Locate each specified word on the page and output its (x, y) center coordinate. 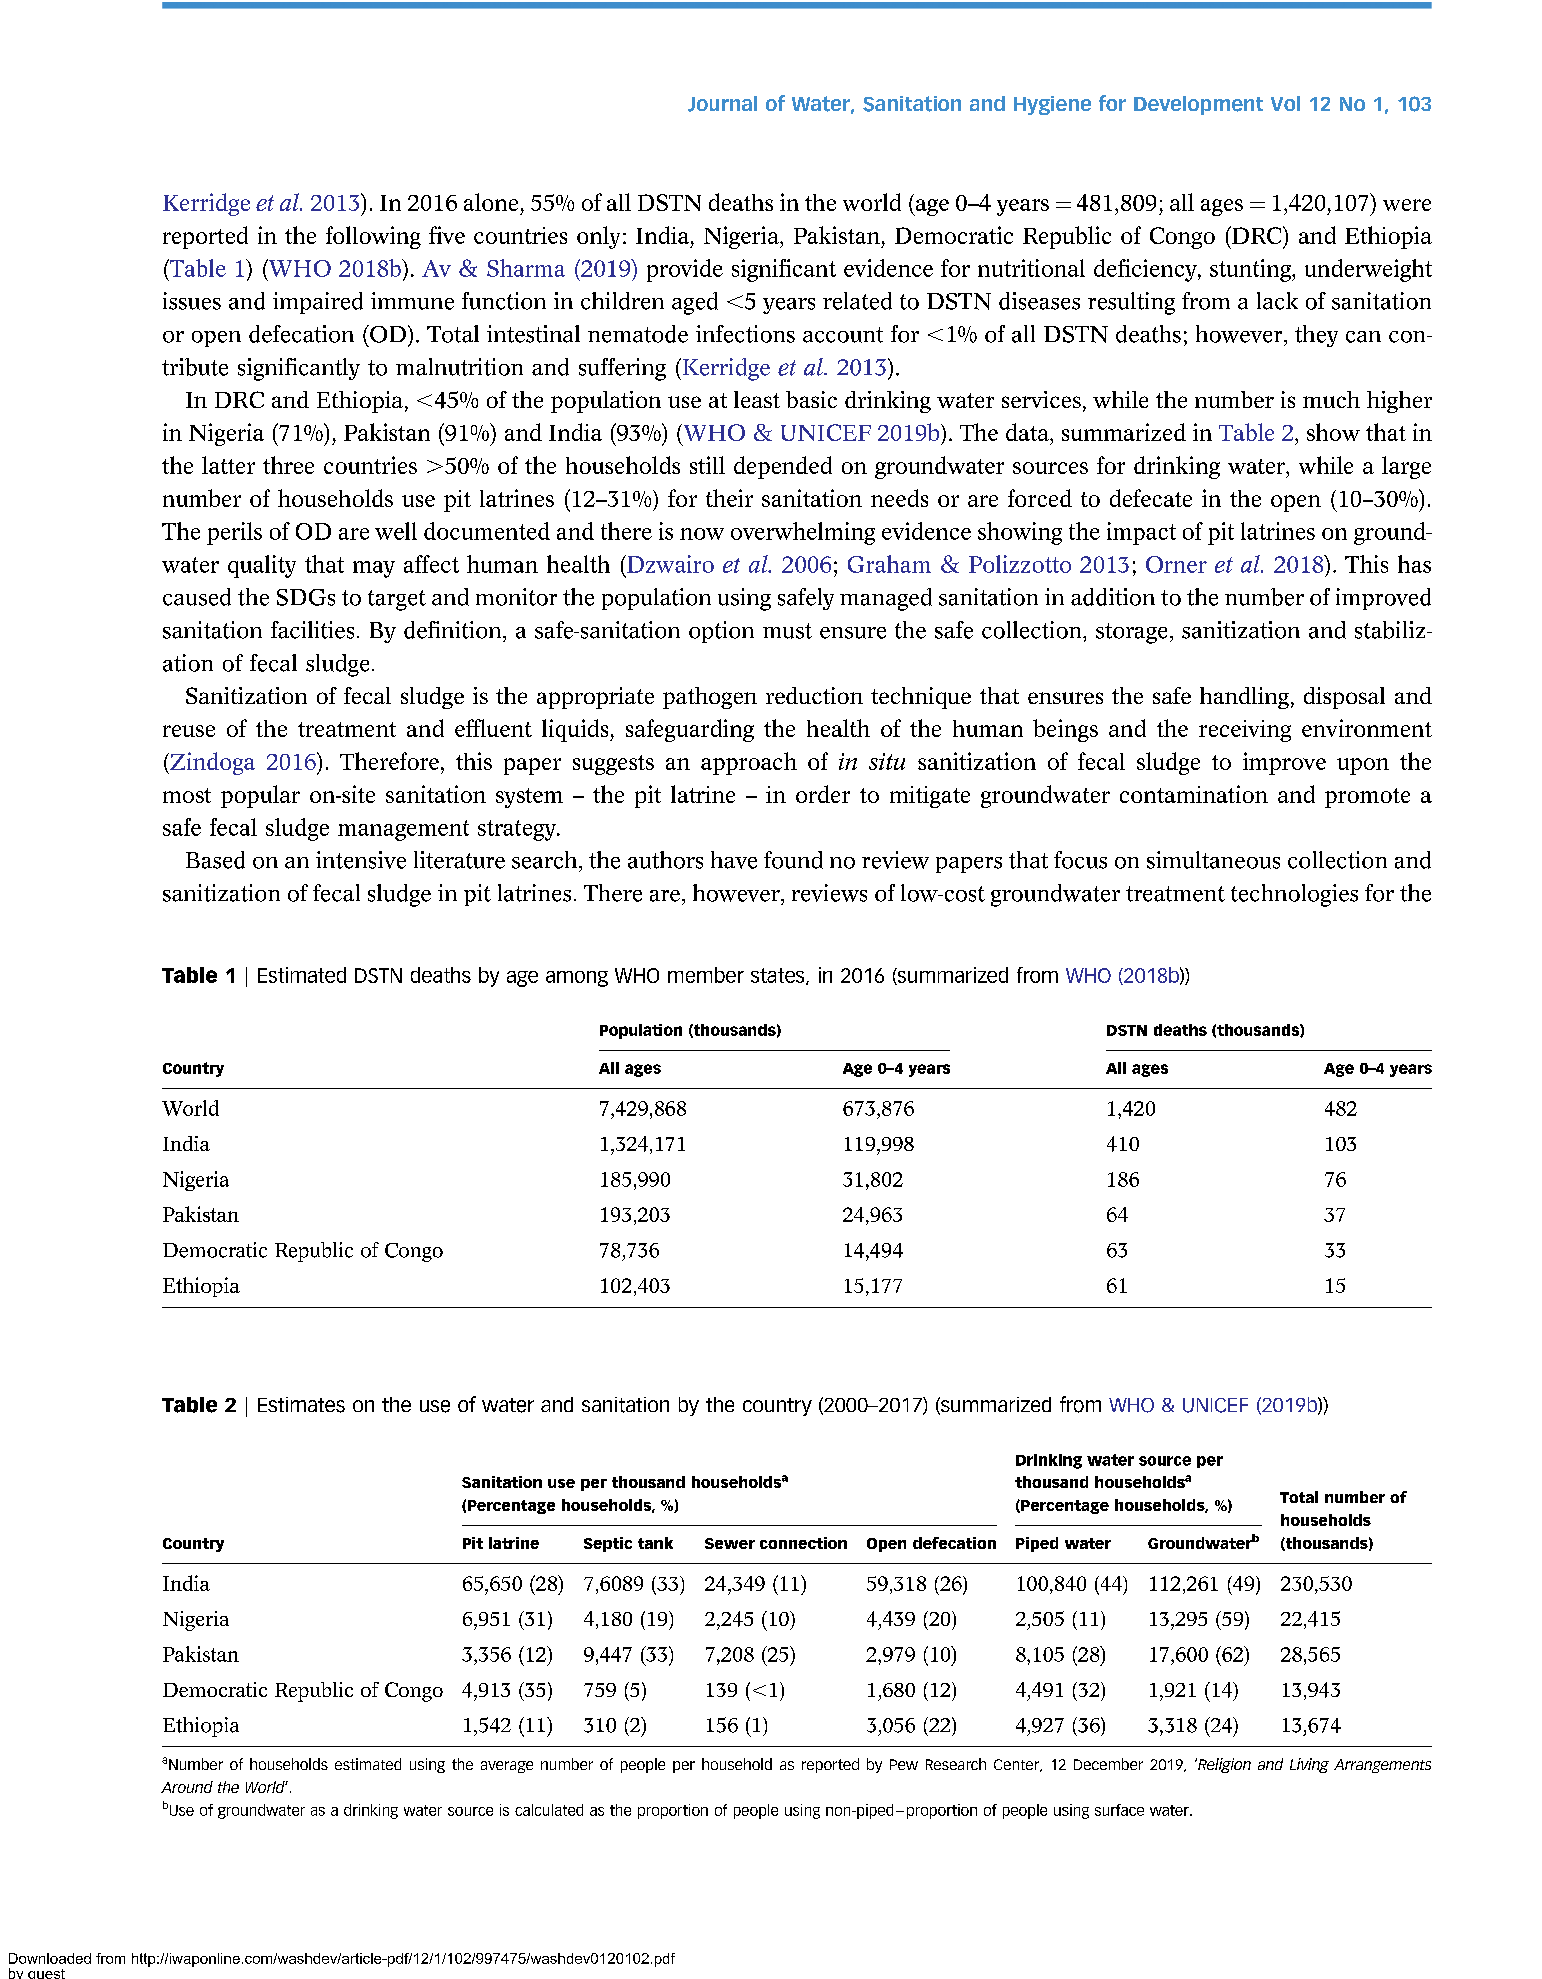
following (373, 237)
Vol (1285, 103)
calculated (549, 1810)
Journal (722, 104)
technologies (1294, 895)
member (706, 975)
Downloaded (50, 1958)
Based (215, 860)
